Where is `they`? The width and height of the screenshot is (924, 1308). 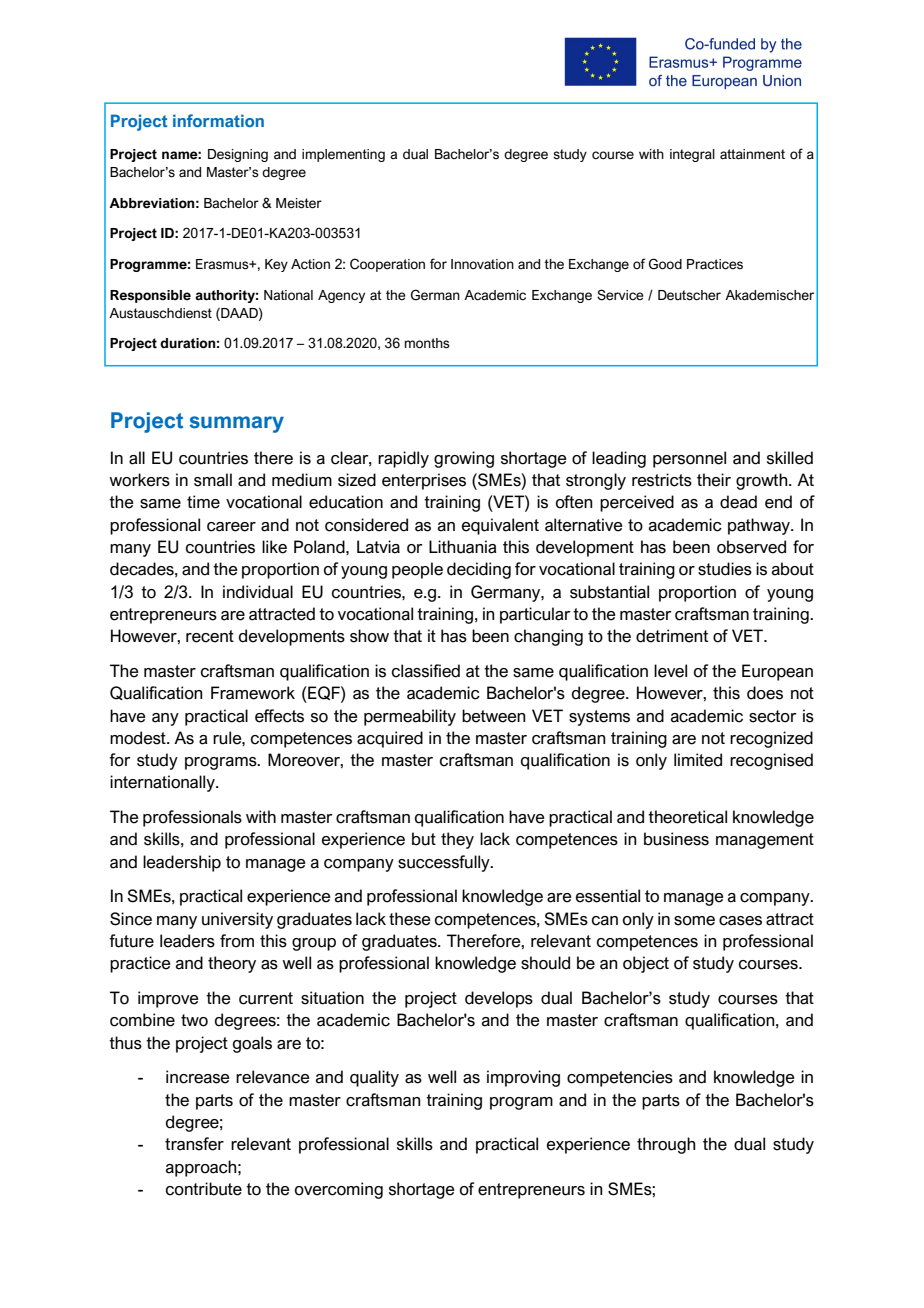
they is located at coordinates (457, 840).
